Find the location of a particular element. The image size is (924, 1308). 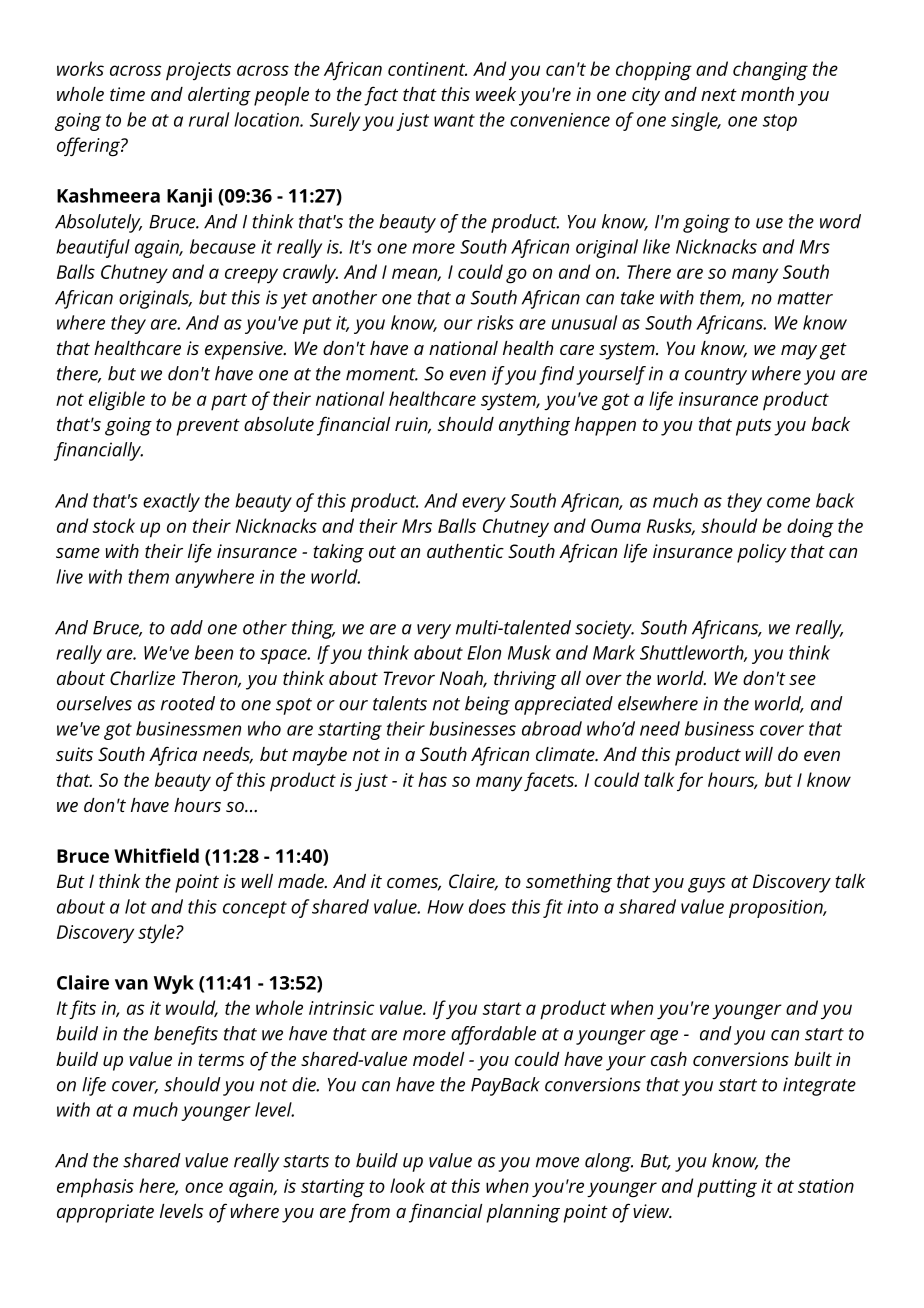

add is located at coordinates (187, 627).
